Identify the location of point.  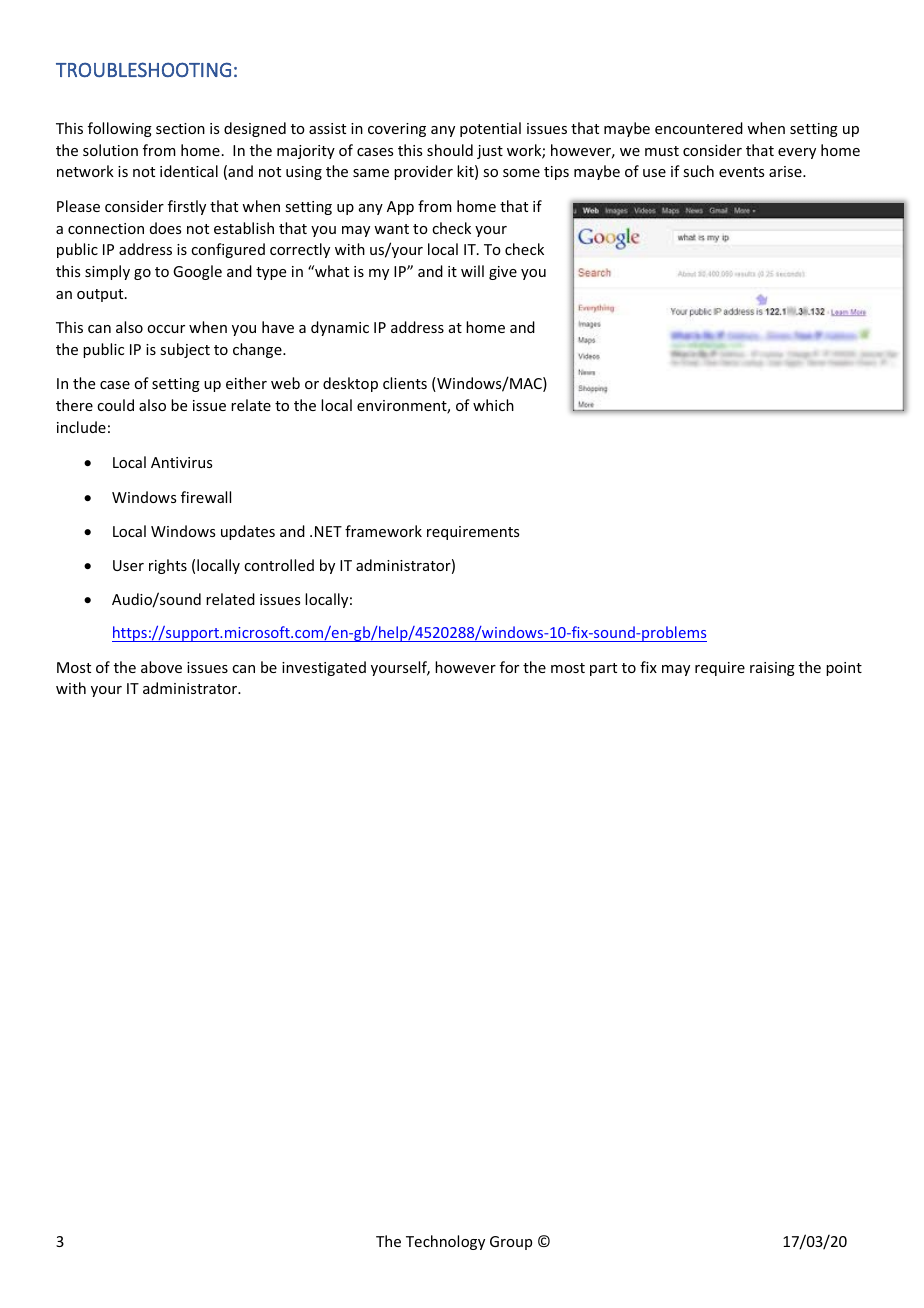
(844, 669).
